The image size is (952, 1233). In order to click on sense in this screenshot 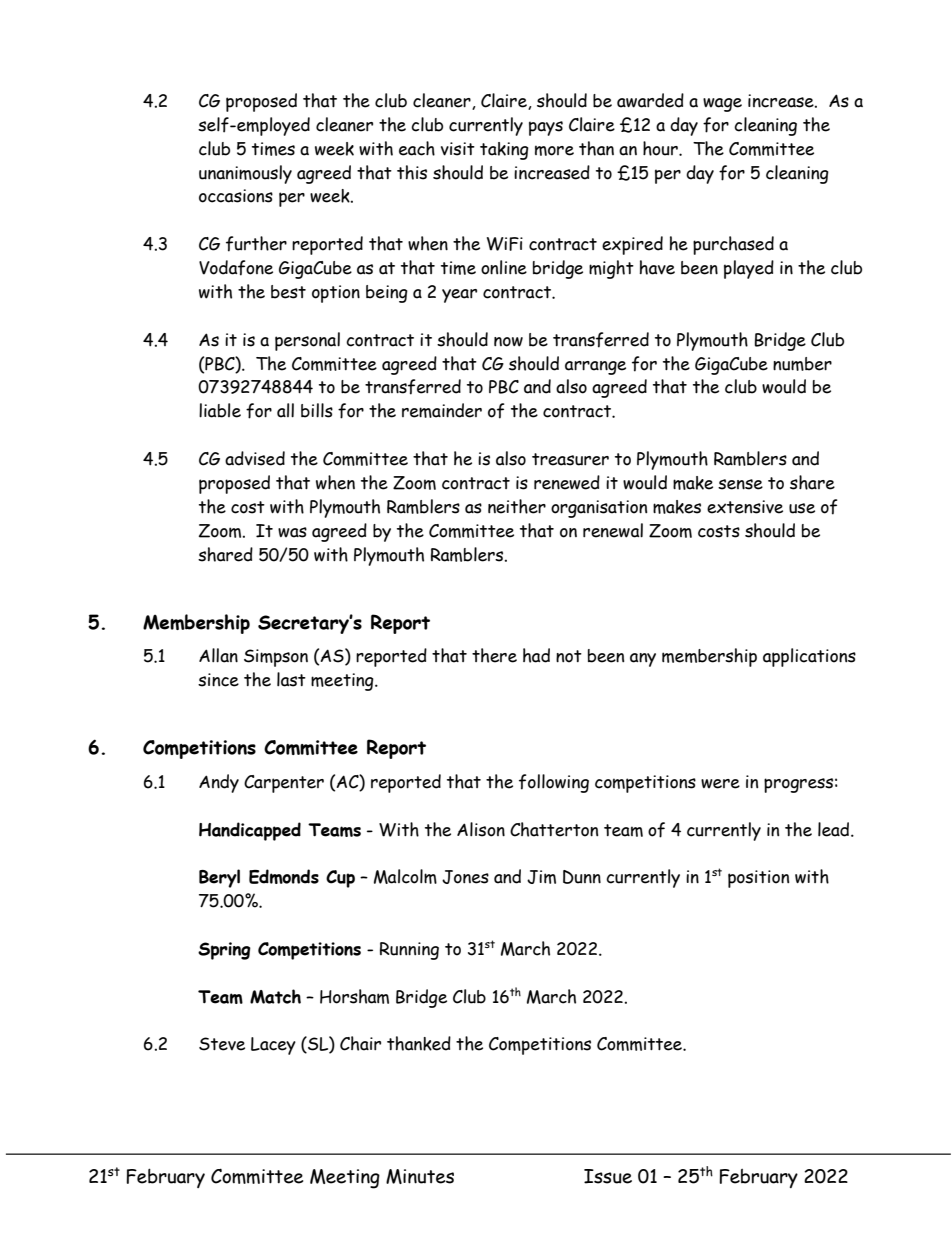, I will do `click(740, 484)`.
